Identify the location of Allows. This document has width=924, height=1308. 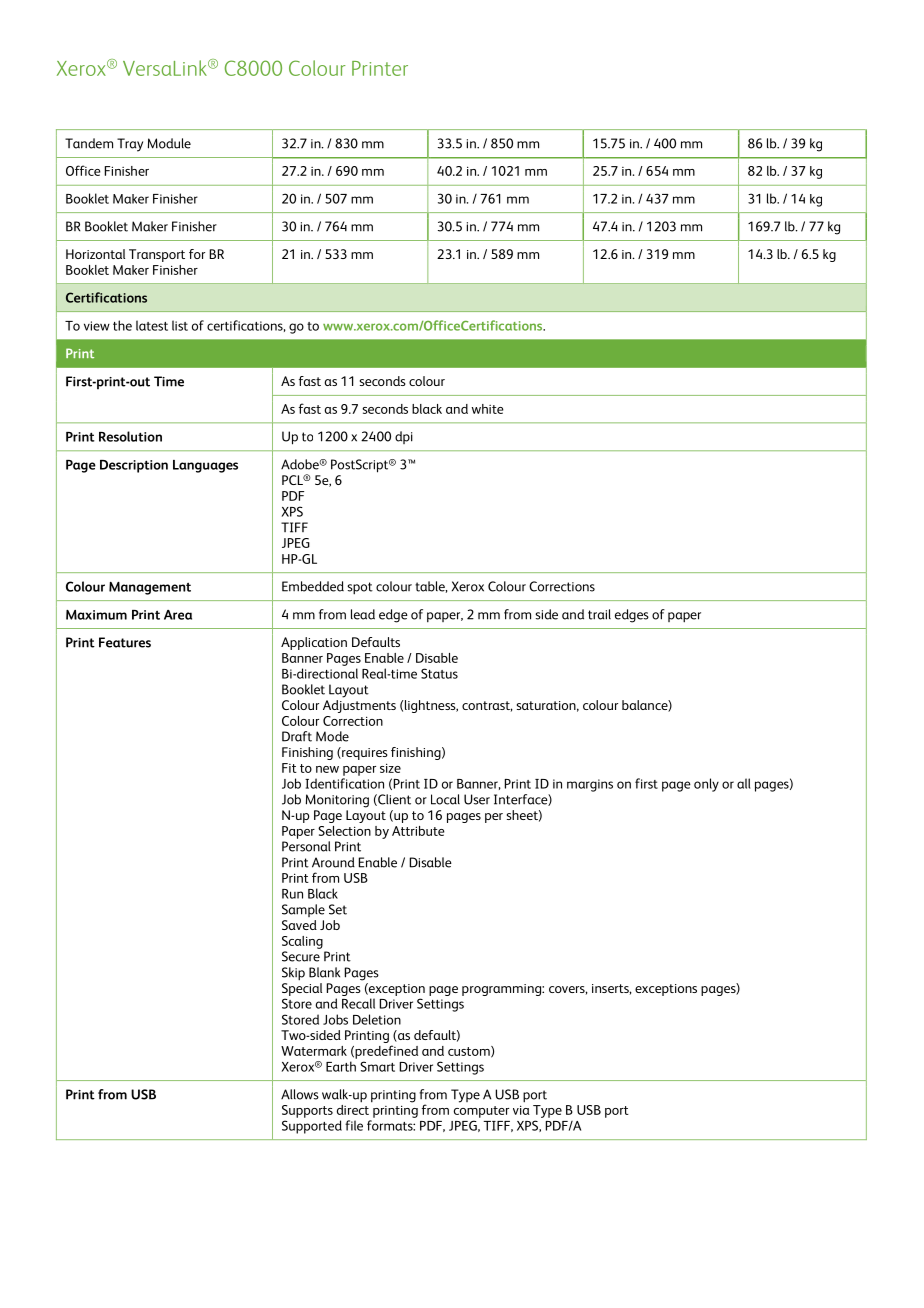
(300, 1094).
